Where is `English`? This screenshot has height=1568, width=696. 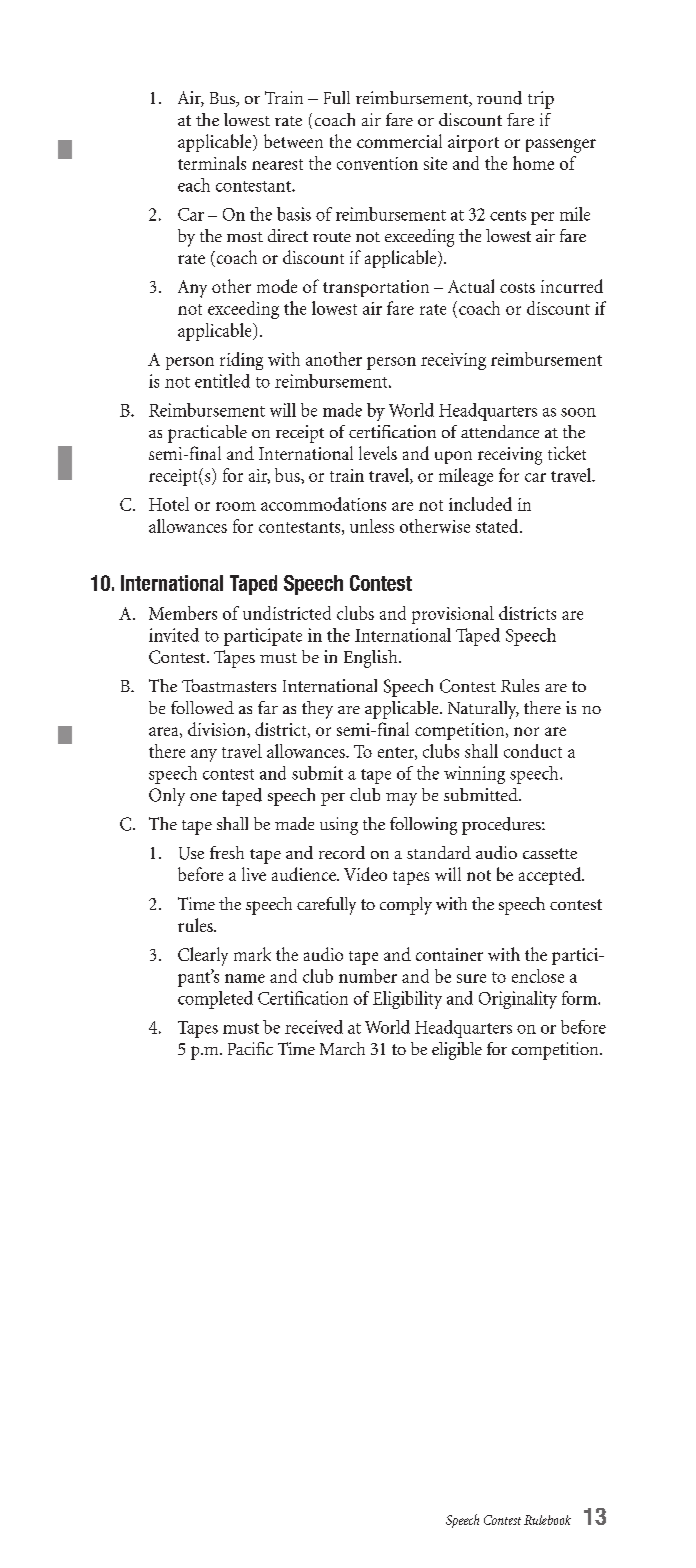
English is located at coordinates (372, 659).
